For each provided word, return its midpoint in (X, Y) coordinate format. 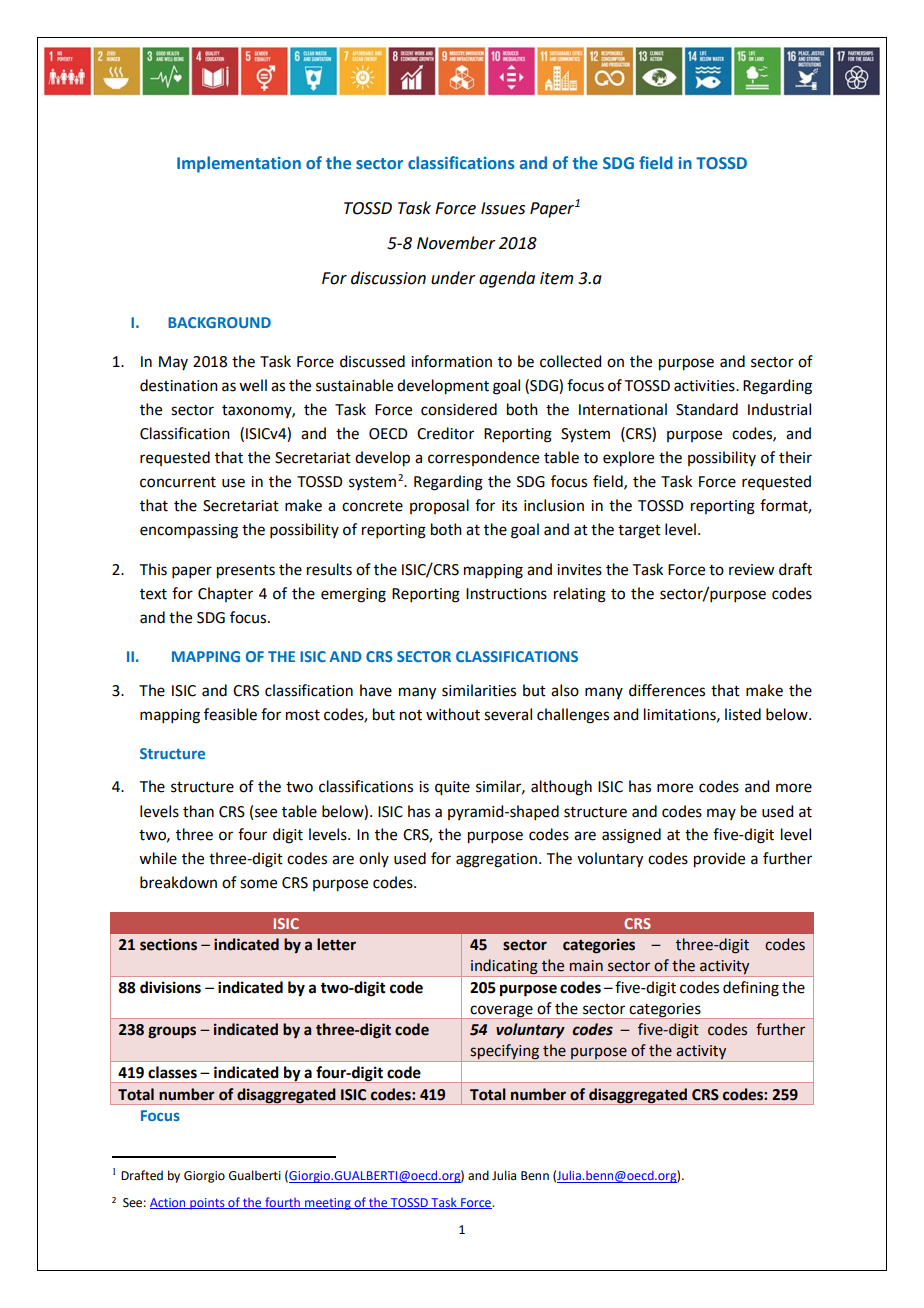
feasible (230, 714)
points (207, 1204)
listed (743, 714)
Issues (503, 208)
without (453, 714)
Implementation (239, 164)
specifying (504, 1053)
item (556, 278)
